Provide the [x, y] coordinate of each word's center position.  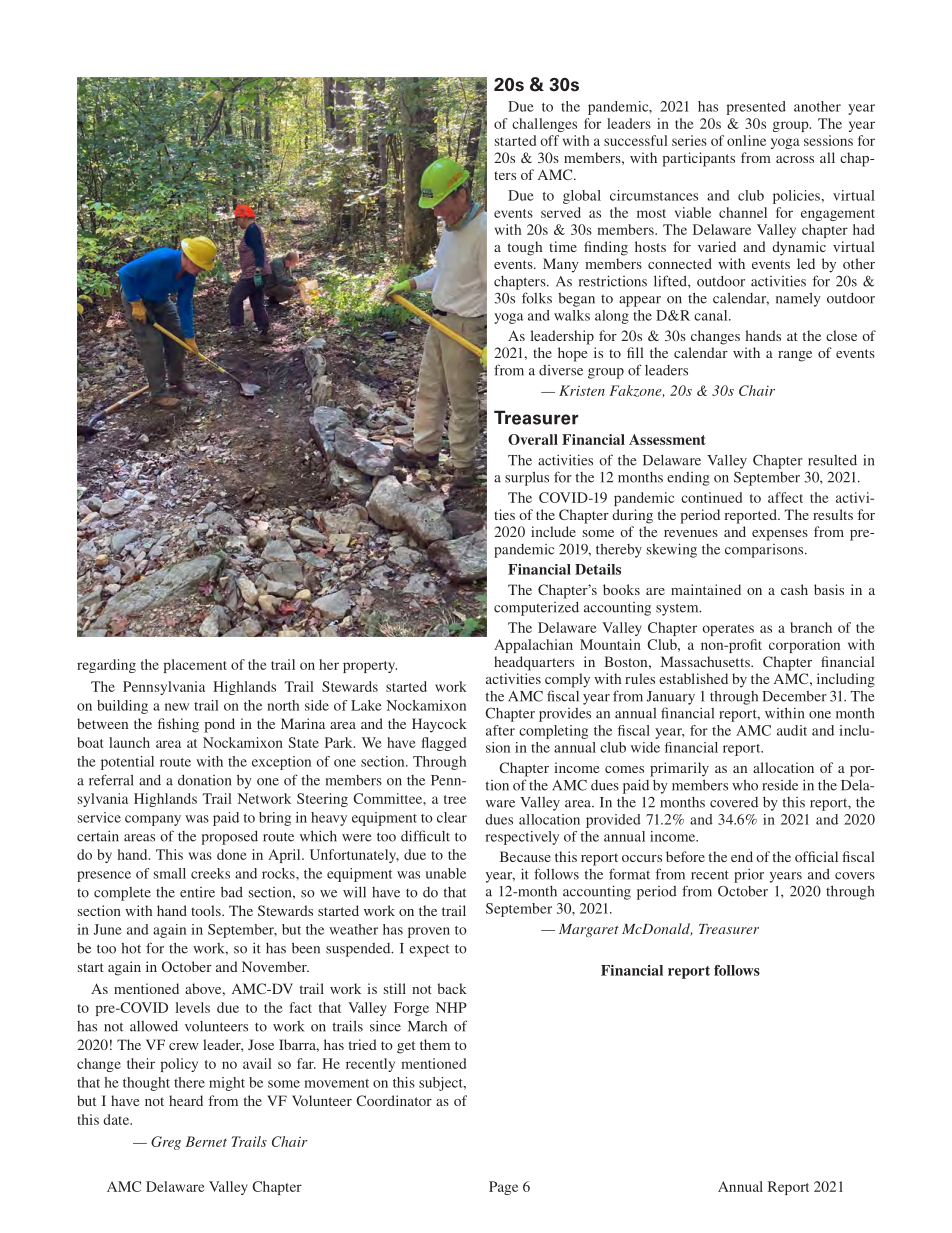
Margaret [589, 930]
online [746, 140]
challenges [544, 125]
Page [503, 1188]
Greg [166, 1143]
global [582, 197]
